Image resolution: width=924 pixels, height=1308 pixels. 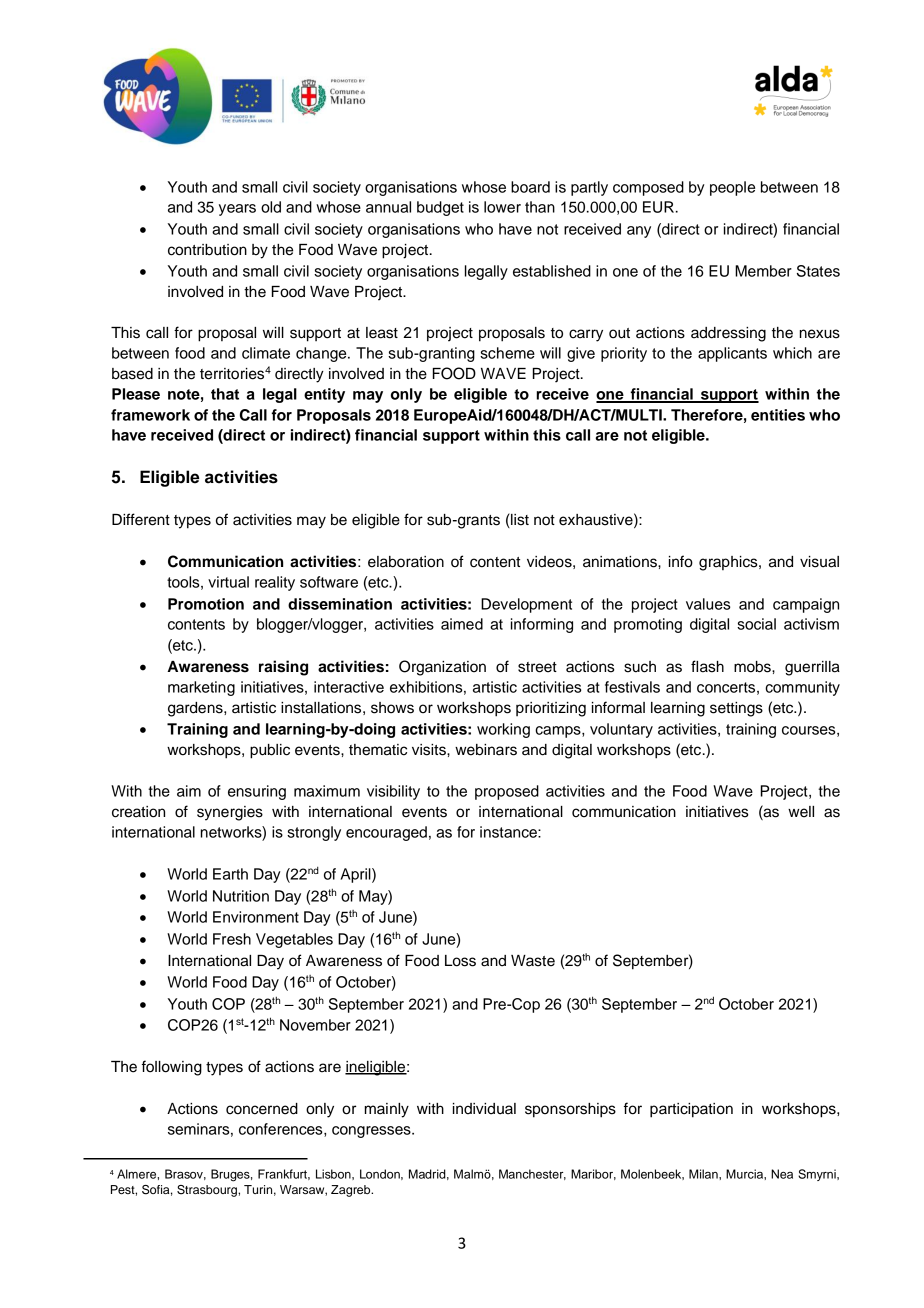 What do you see at coordinates (237, 210) in the screenshot?
I see `years` at bounding box center [237, 210].
